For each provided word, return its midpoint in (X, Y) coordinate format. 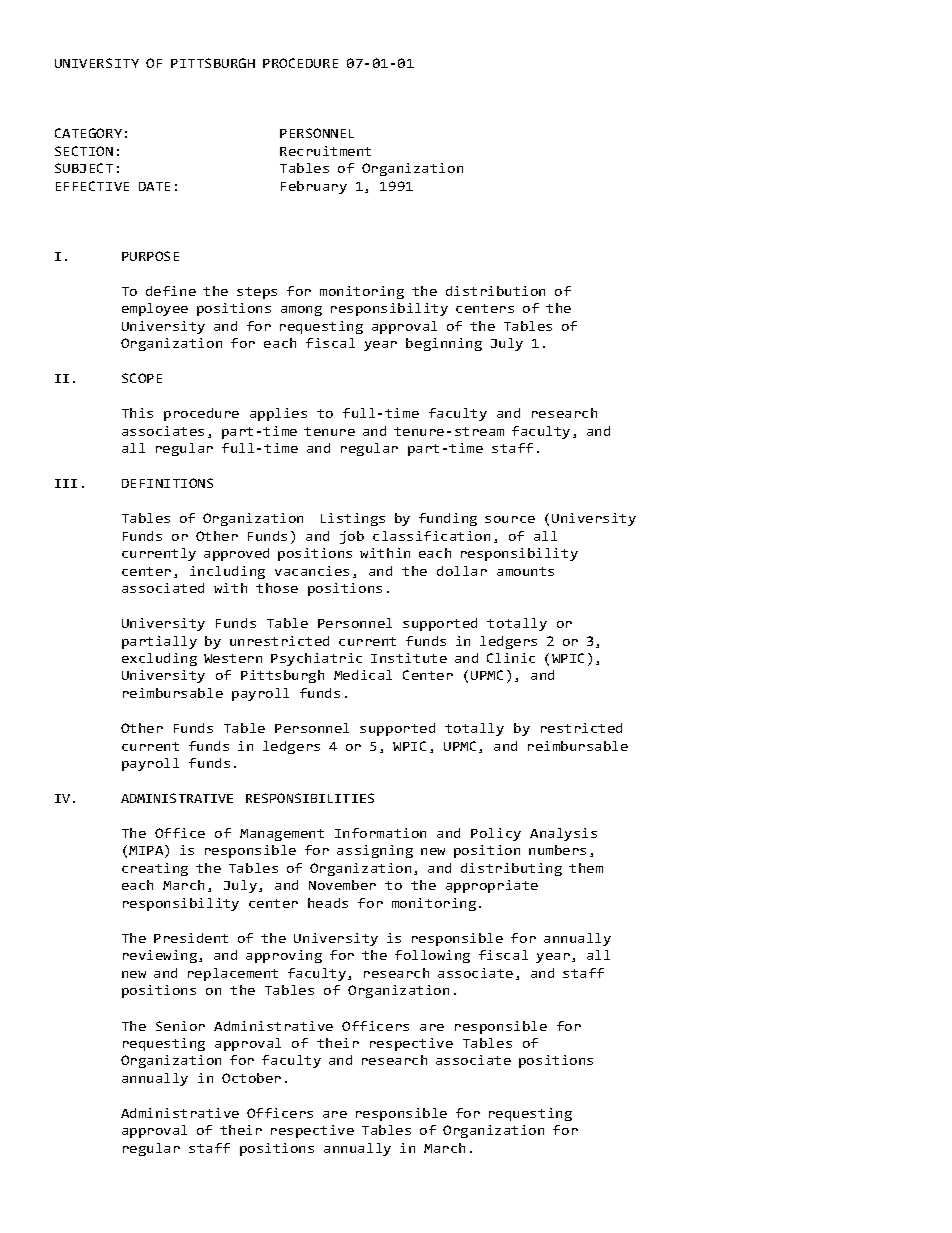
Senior (180, 1026)
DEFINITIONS (167, 483)
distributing (511, 869)
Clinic (511, 658)
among (301, 311)
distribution (495, 291)
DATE (154, 186)
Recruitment (325, 151)
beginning (444, 344)
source (510, 519)
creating (155, 869)
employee (155, 309)
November (342, 885)
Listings (353, 519)
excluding (159, 659)
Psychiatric (316, 659)
